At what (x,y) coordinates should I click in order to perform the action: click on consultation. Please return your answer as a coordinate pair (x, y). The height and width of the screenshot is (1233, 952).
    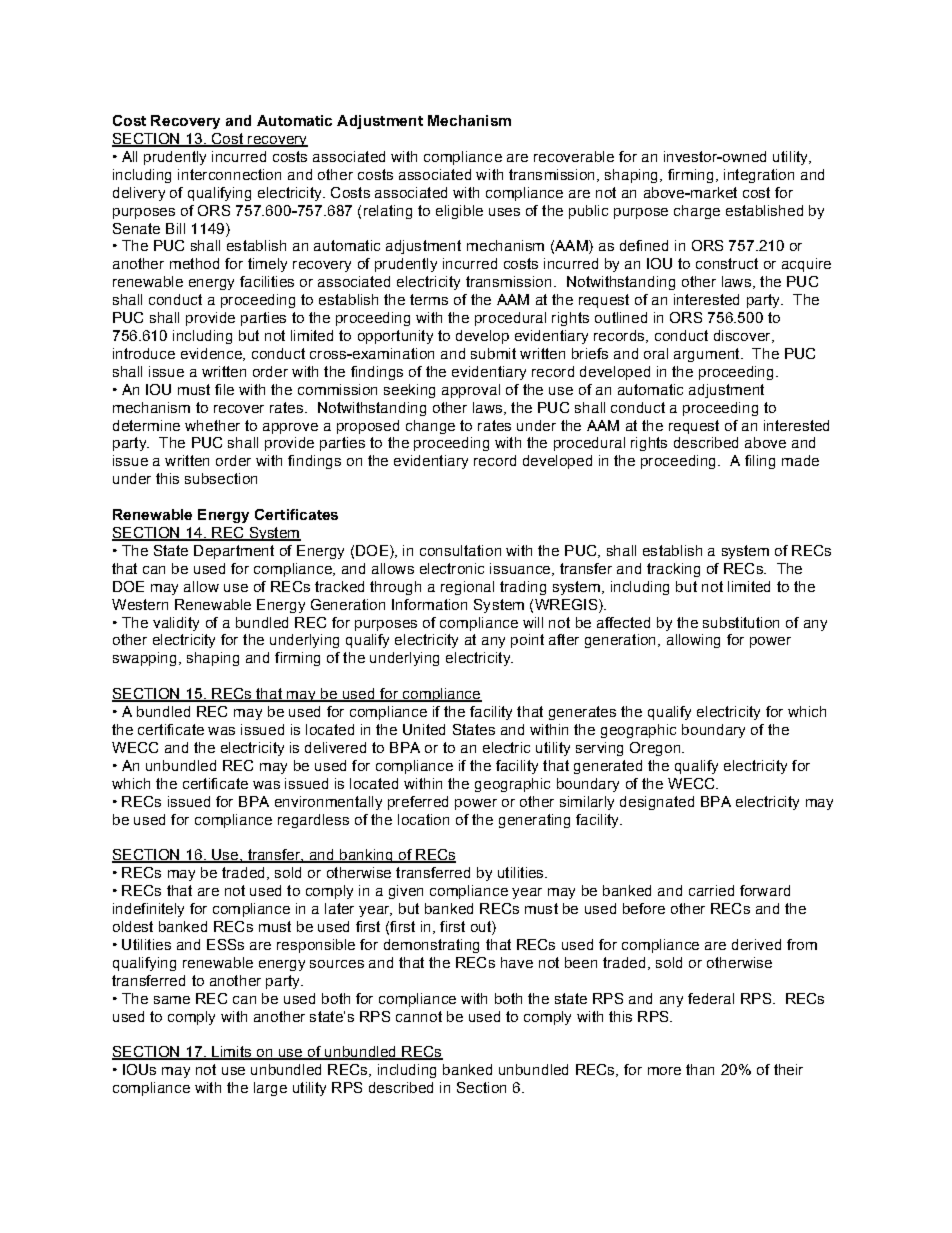
    Looking at the image, I should click on (460, 550).
